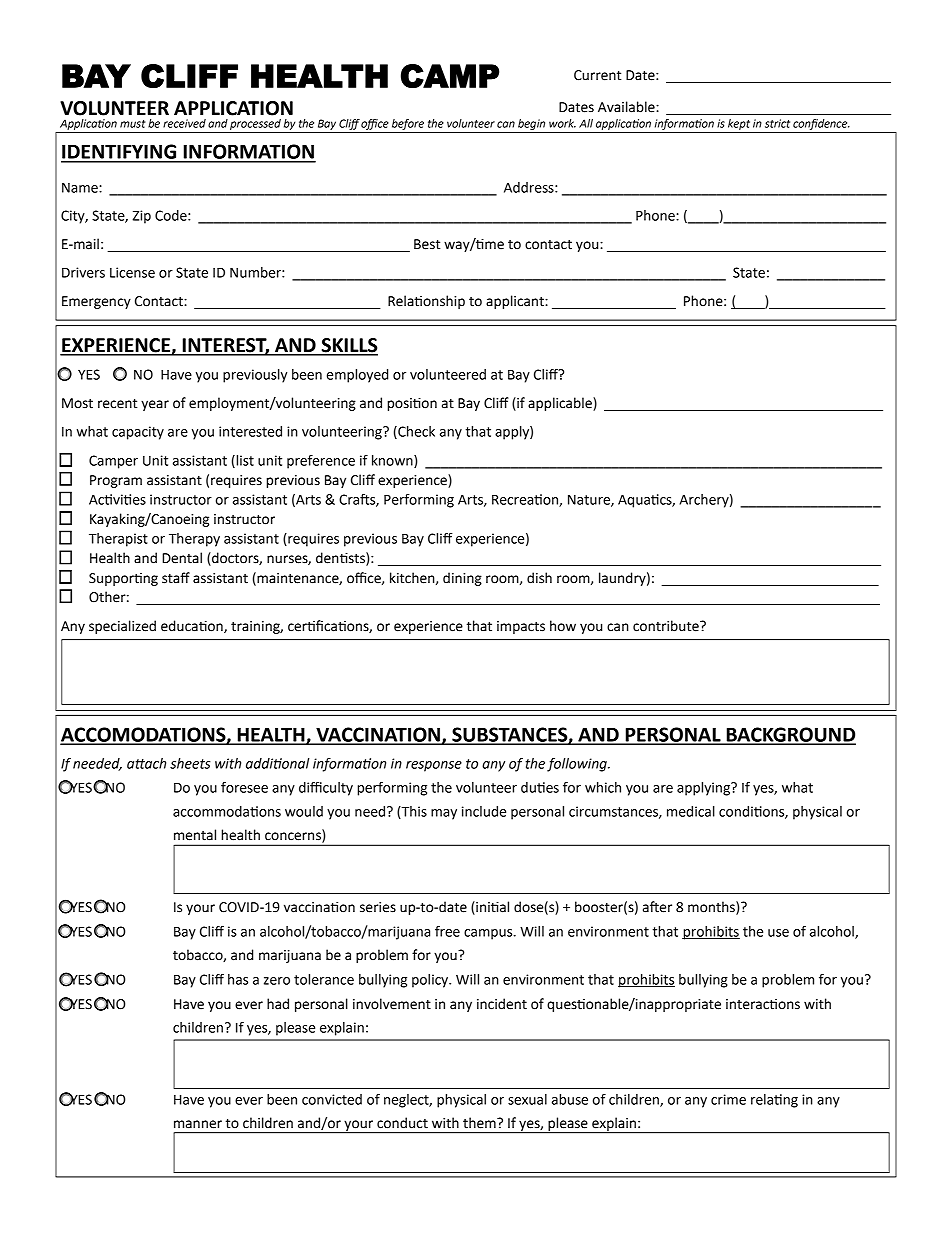  I want to click on Relationship, so click(426, 302).
